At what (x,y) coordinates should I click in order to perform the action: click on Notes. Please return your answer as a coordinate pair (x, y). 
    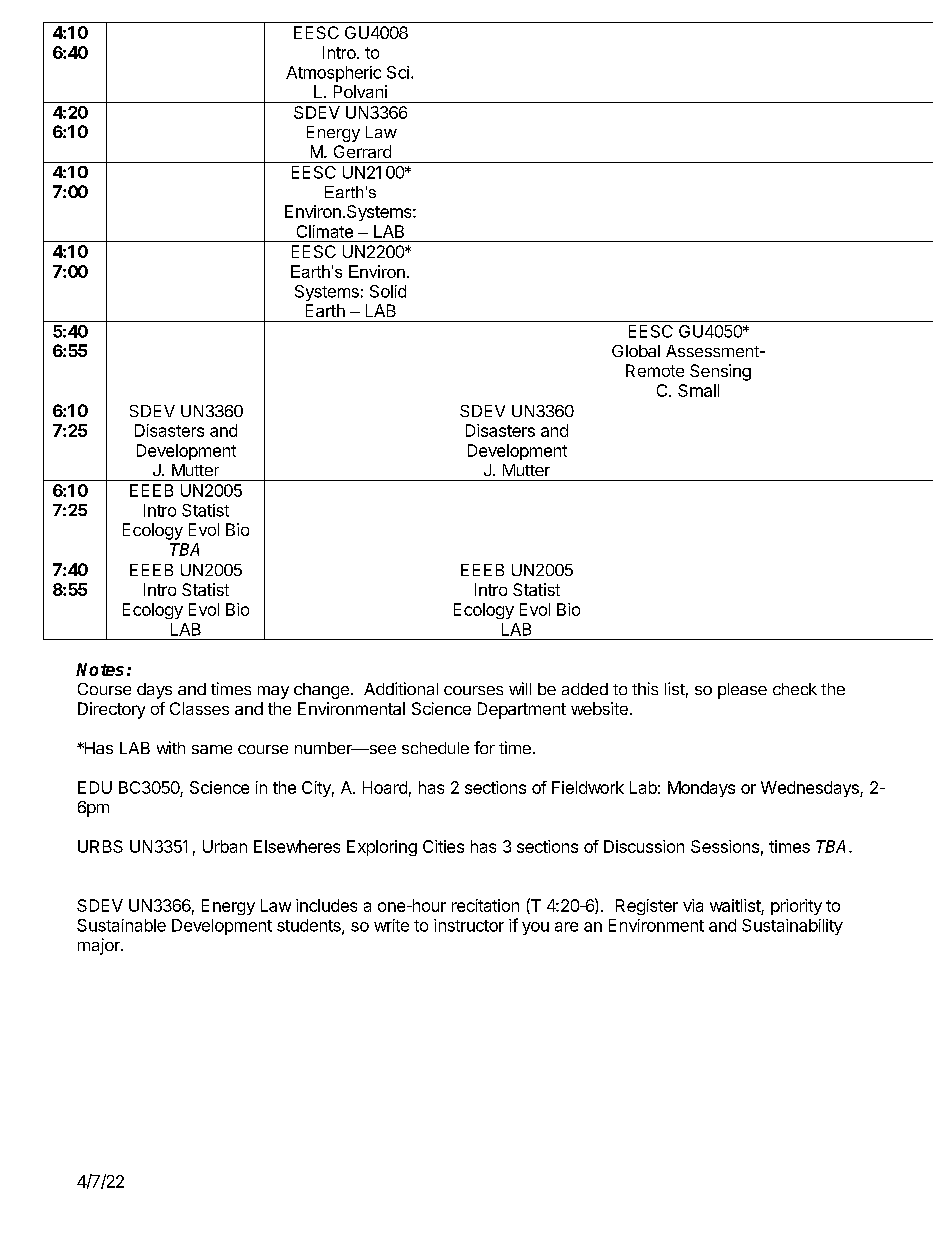
    Looking at the image, I should click on (100, 669).
